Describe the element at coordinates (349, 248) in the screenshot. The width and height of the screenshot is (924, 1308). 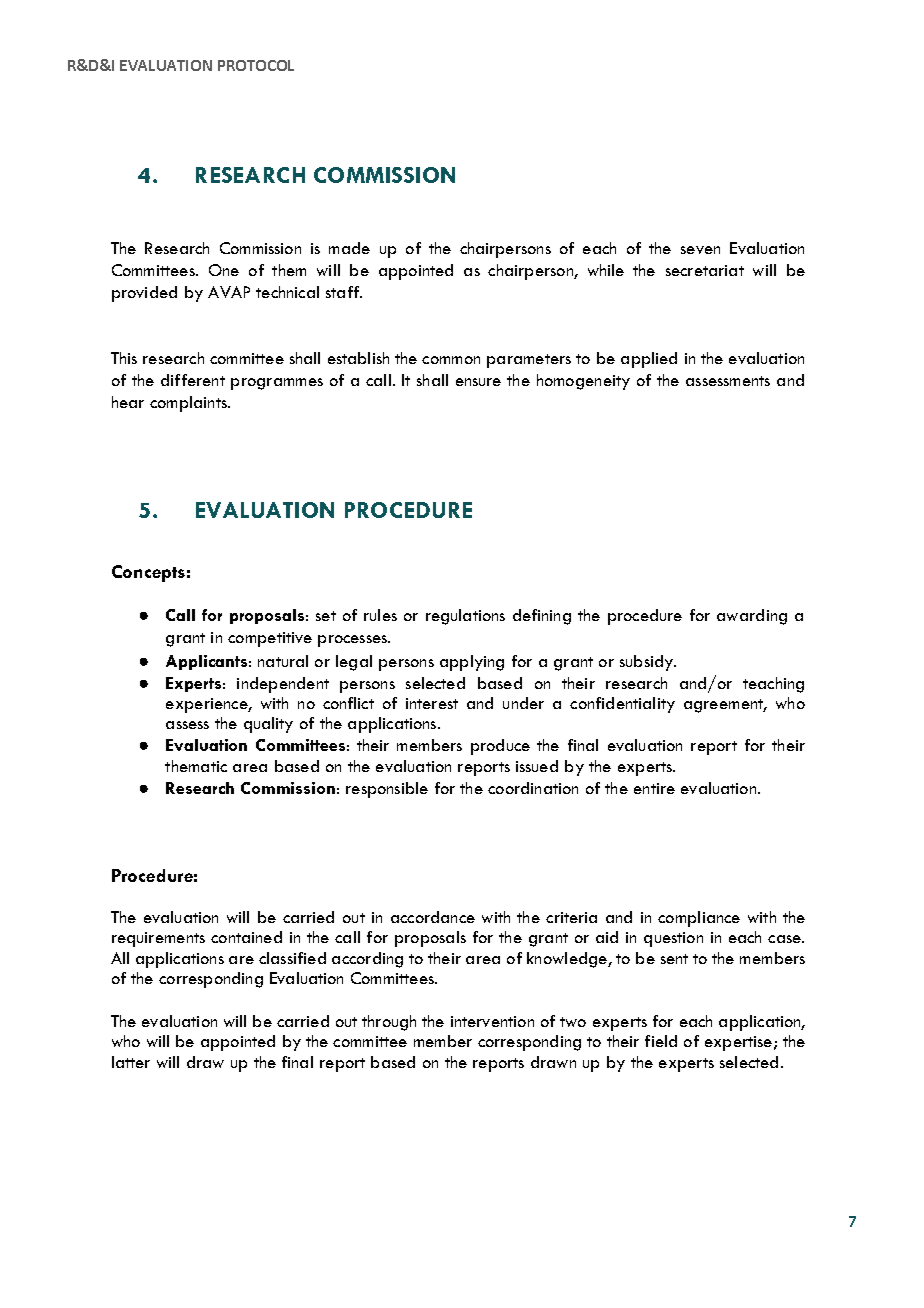
I see `made` at that location.
